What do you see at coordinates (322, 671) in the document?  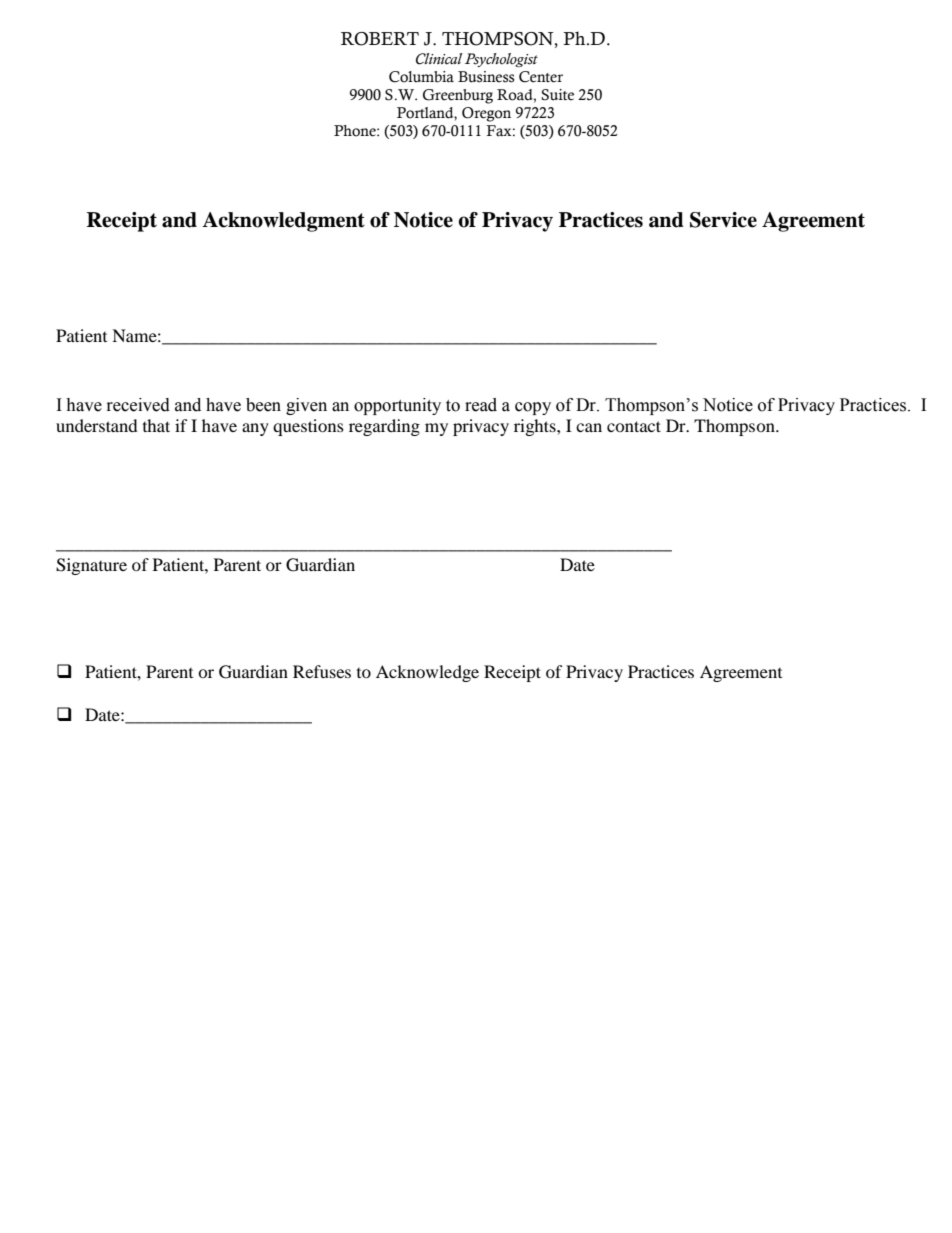 I see `Refuses` at bounding box center [322, 671].
